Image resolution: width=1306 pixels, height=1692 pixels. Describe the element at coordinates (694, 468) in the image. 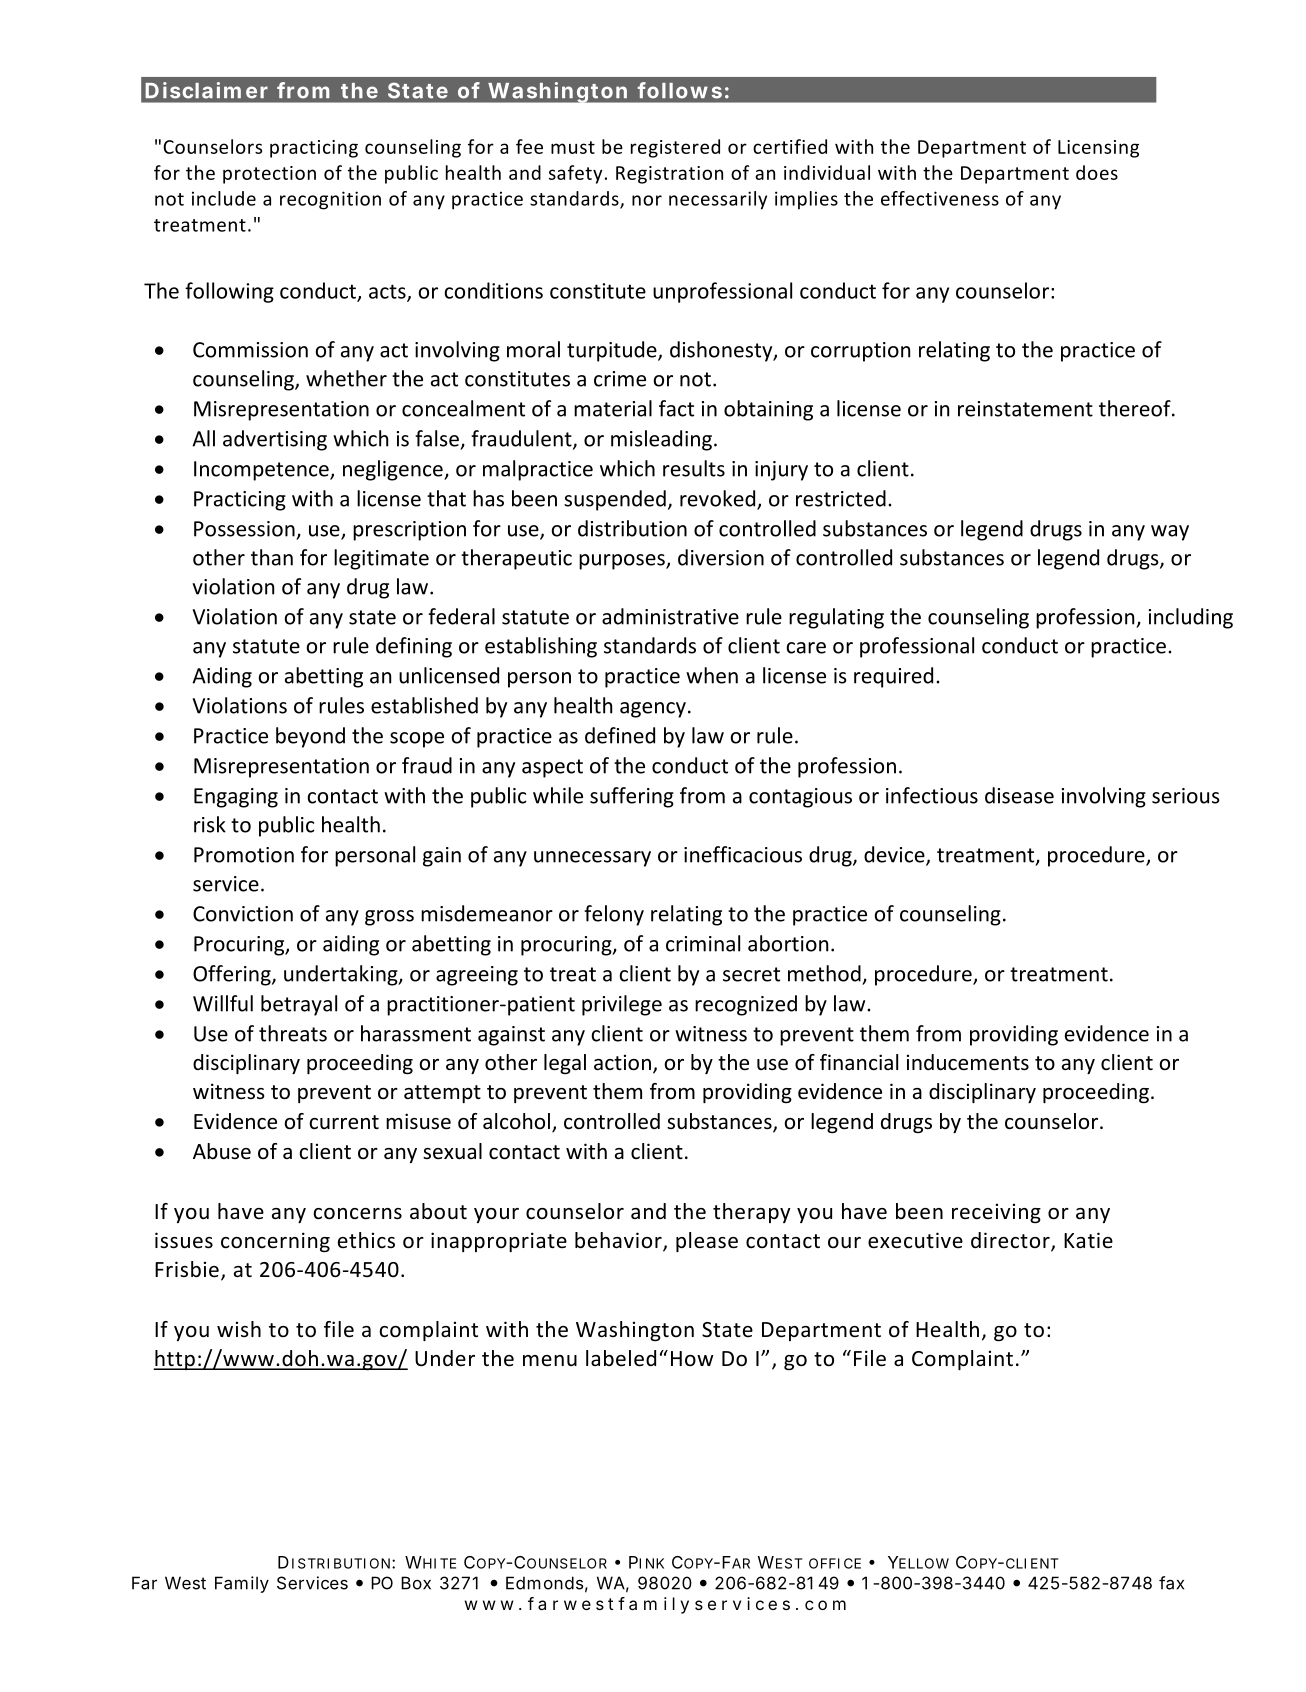

I see `results` at that location.
